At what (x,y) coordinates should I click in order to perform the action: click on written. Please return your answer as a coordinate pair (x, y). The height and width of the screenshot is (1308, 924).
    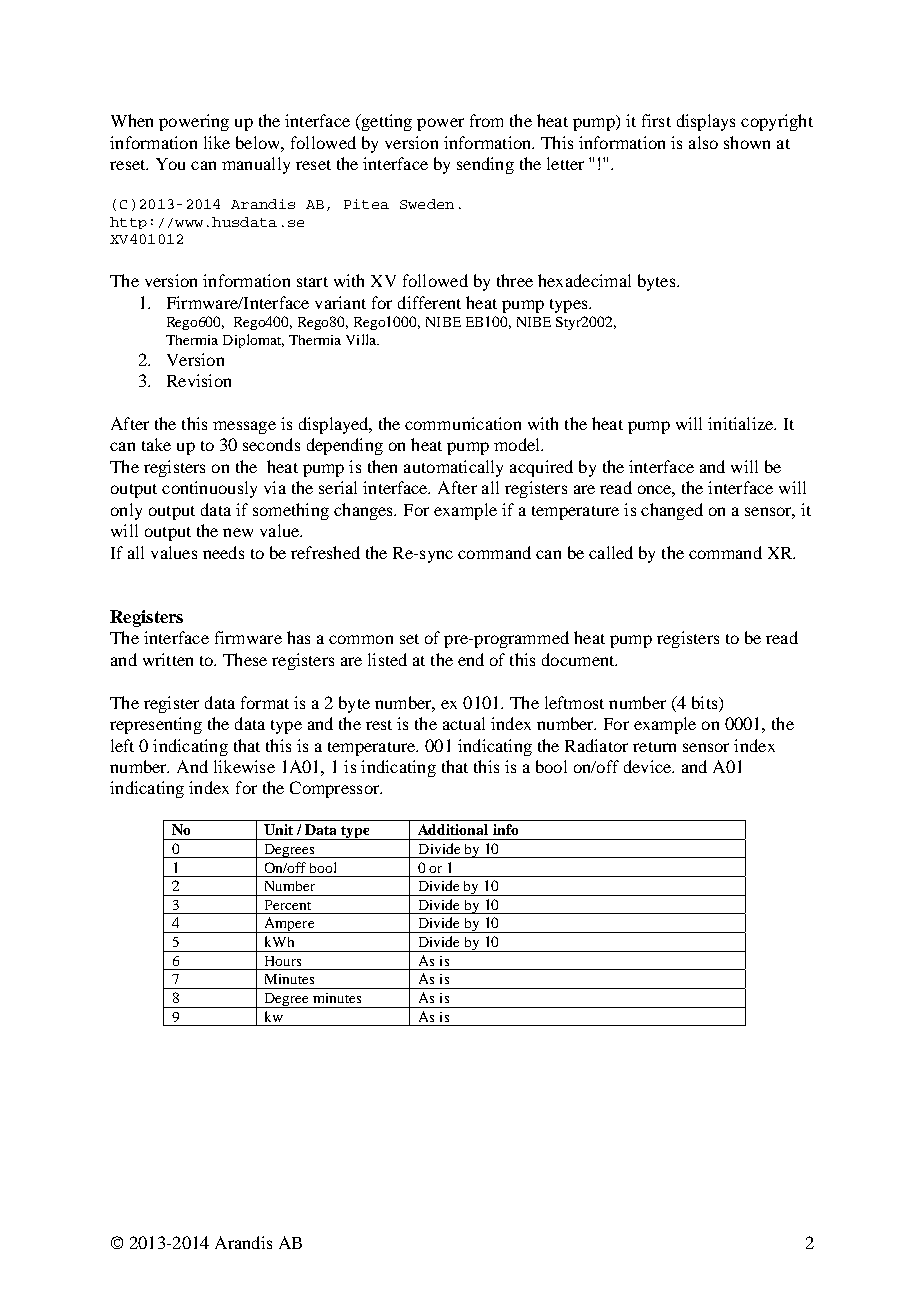
    Looking at the image, I should click on (168, 659).
